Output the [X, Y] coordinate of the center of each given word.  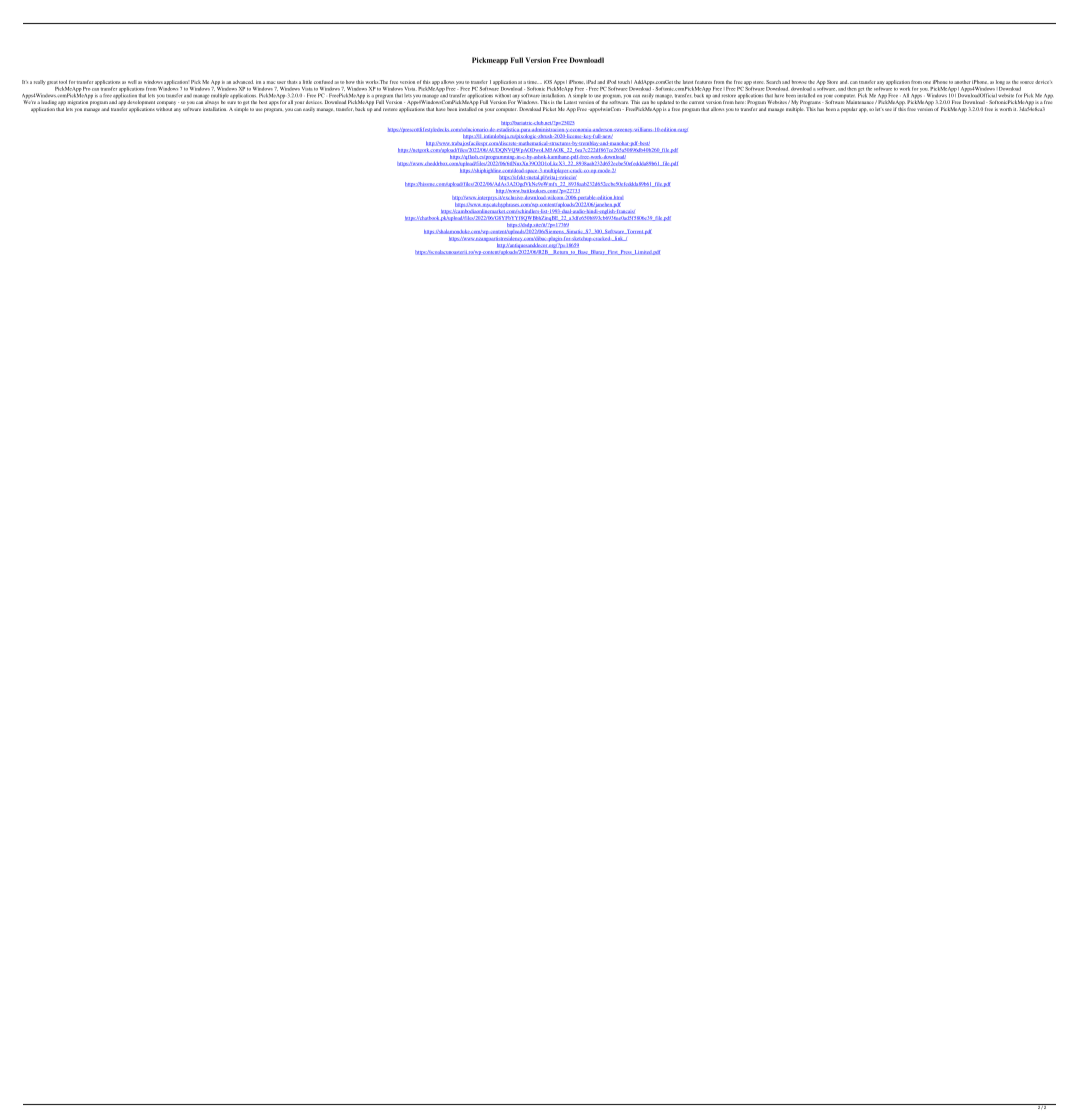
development [141, 103]
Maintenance [861, 102]
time [532, 82]
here [739, 102]
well [132, 82]
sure [231, 102]
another [962, 82]
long [1000, 82]
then [851, 89]
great [52, 83]
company [166, 103]
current [696, 102]
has [820, 109]
